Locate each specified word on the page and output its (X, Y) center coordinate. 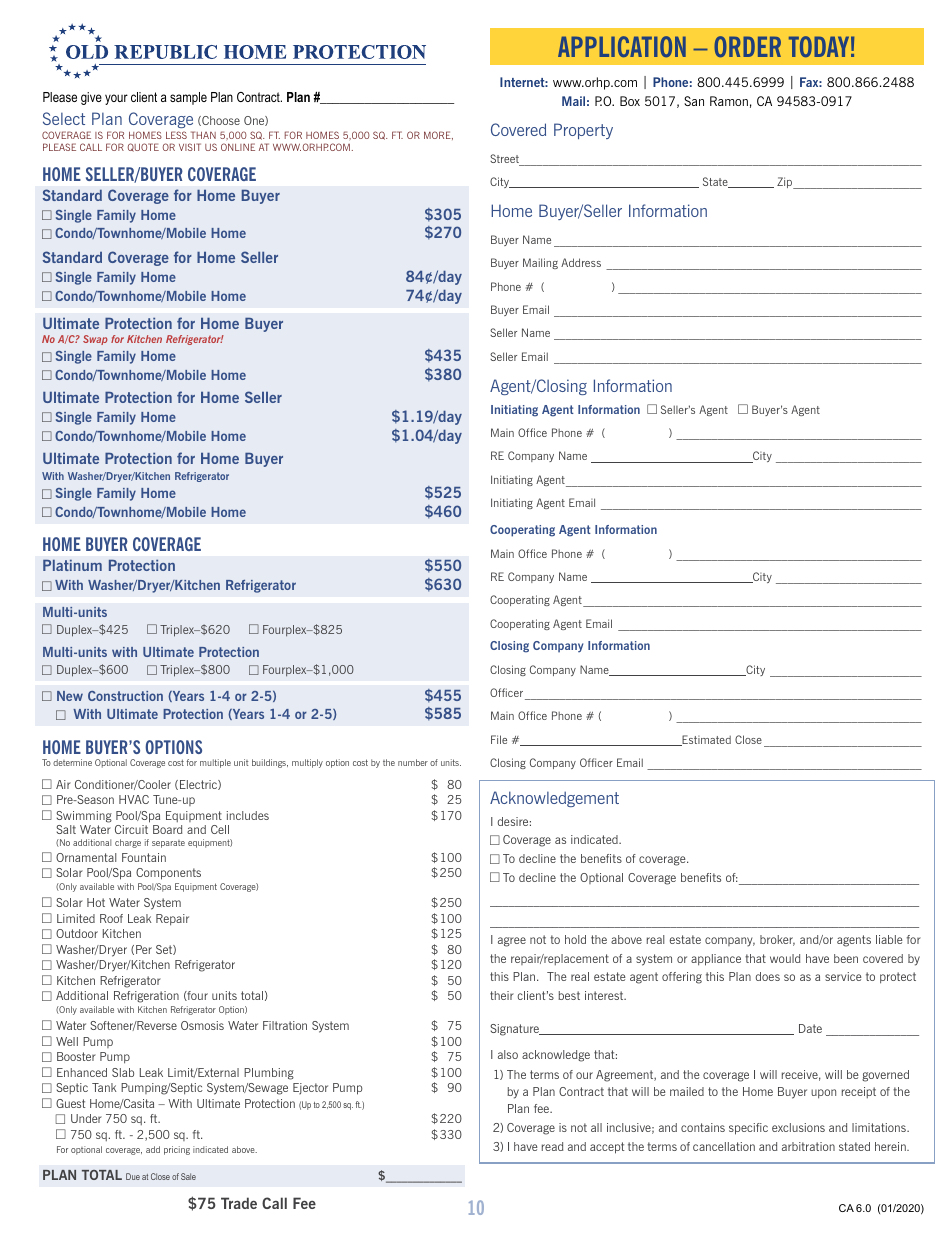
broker (777, 940)
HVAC (134, 799)
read (552, 1146)
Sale (188, 1176)
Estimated (705, 740)
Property (583, 131)
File (499, 739)
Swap (95, 340)
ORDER (747, 46)
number (413, 762)
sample (188, 98)
